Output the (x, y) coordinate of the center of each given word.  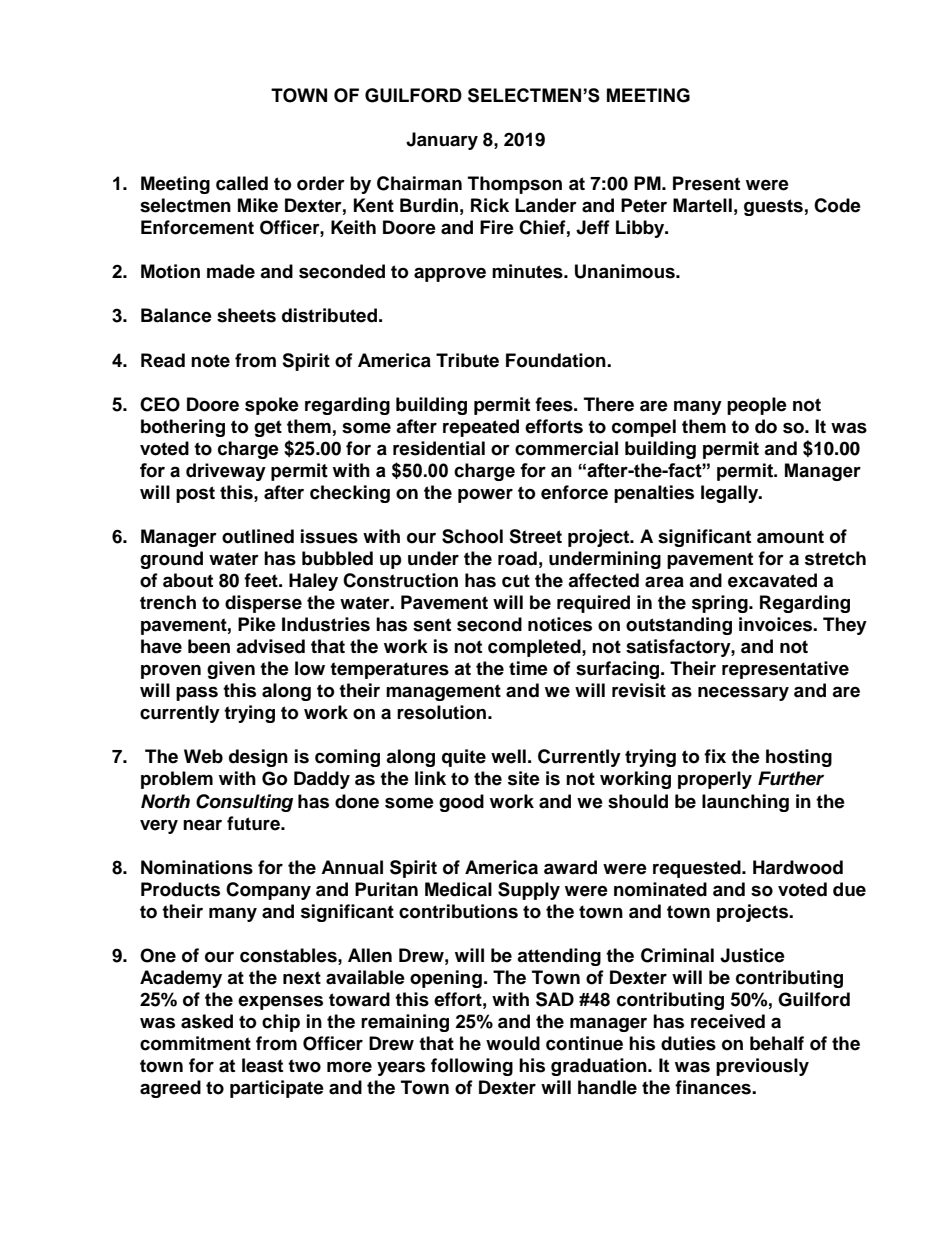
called (242, 183)
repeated (481, 428)
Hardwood (798, 867)
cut (516, 581)
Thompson (515, 185)
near (202, 825)
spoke (272, 406)
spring (721, 604)
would (513, 1043)
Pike (257, 624)
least (262, 1065)
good (461, 803)
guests (773, 207)
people (757, 406)
